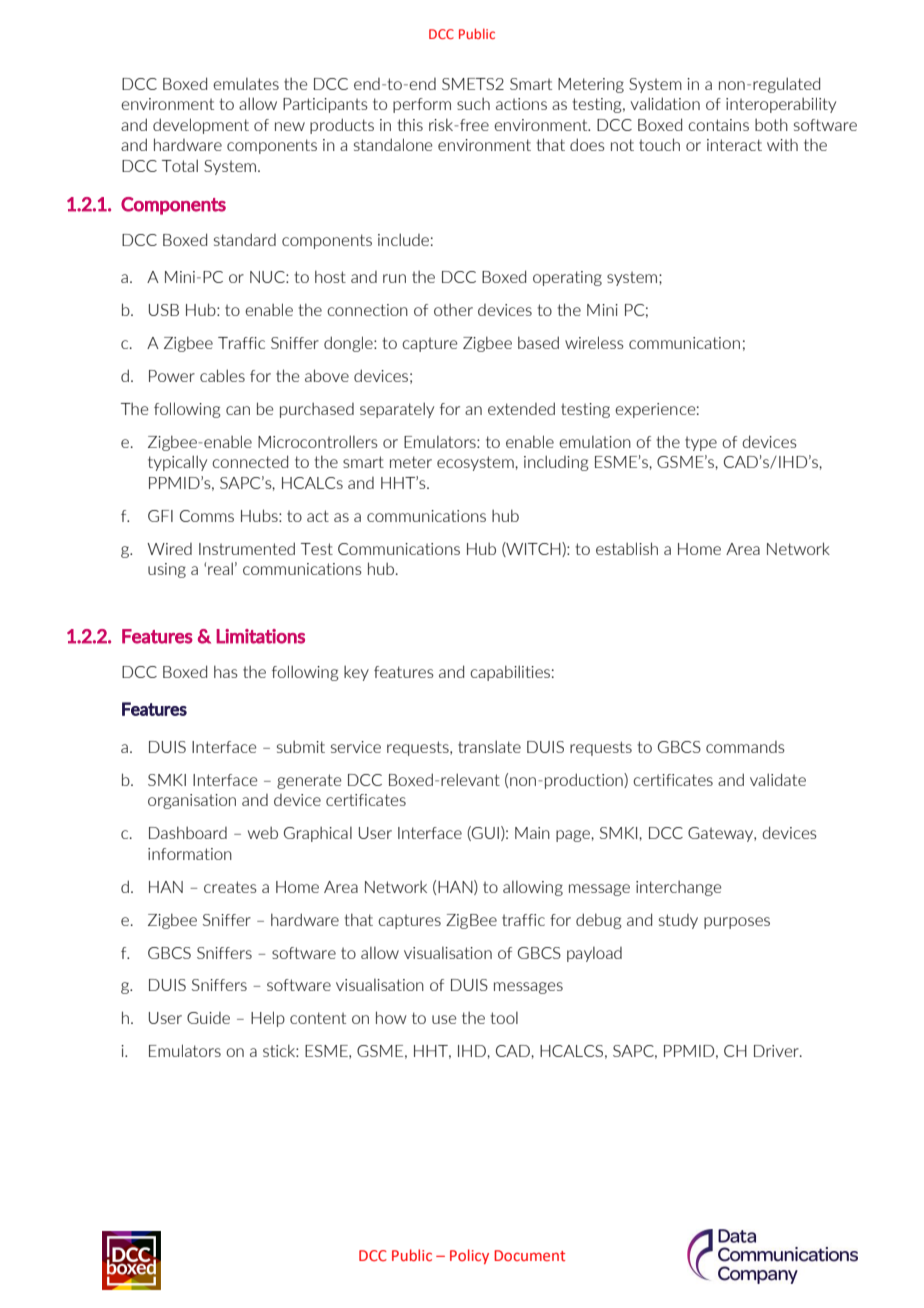 This screenshot has height=1308, width=924. What do you see at coordinates (250, 461) in the screenshot?
I see `connected` at bounding box center [250, 461].
